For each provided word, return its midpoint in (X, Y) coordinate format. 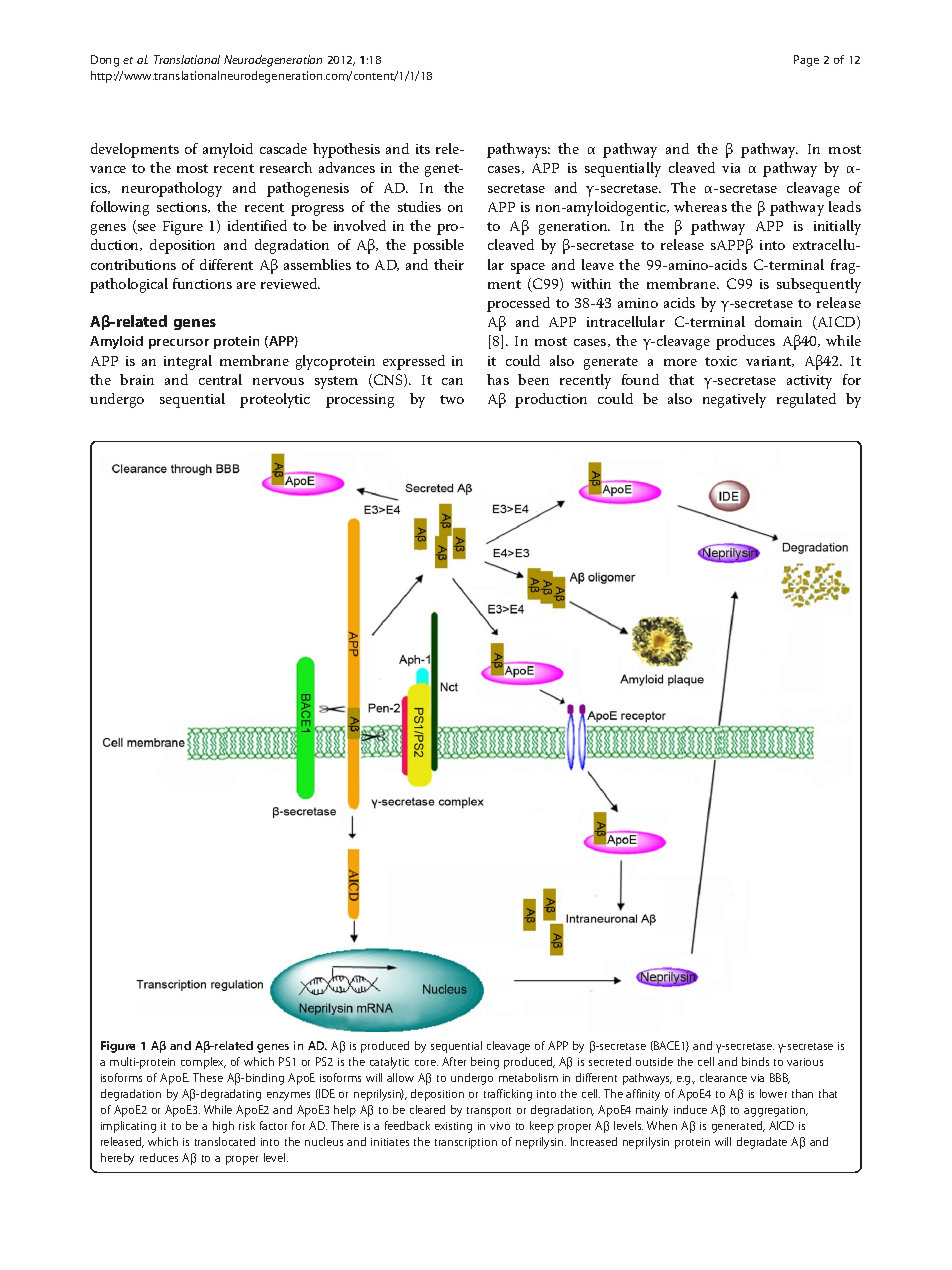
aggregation (776, 1111)
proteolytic (275, 400)
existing (453, 1127)
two (452, 399)
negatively (734, 400)
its (423, 149)
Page (806, 61)
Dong (105, 61)
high (223, 1127)
